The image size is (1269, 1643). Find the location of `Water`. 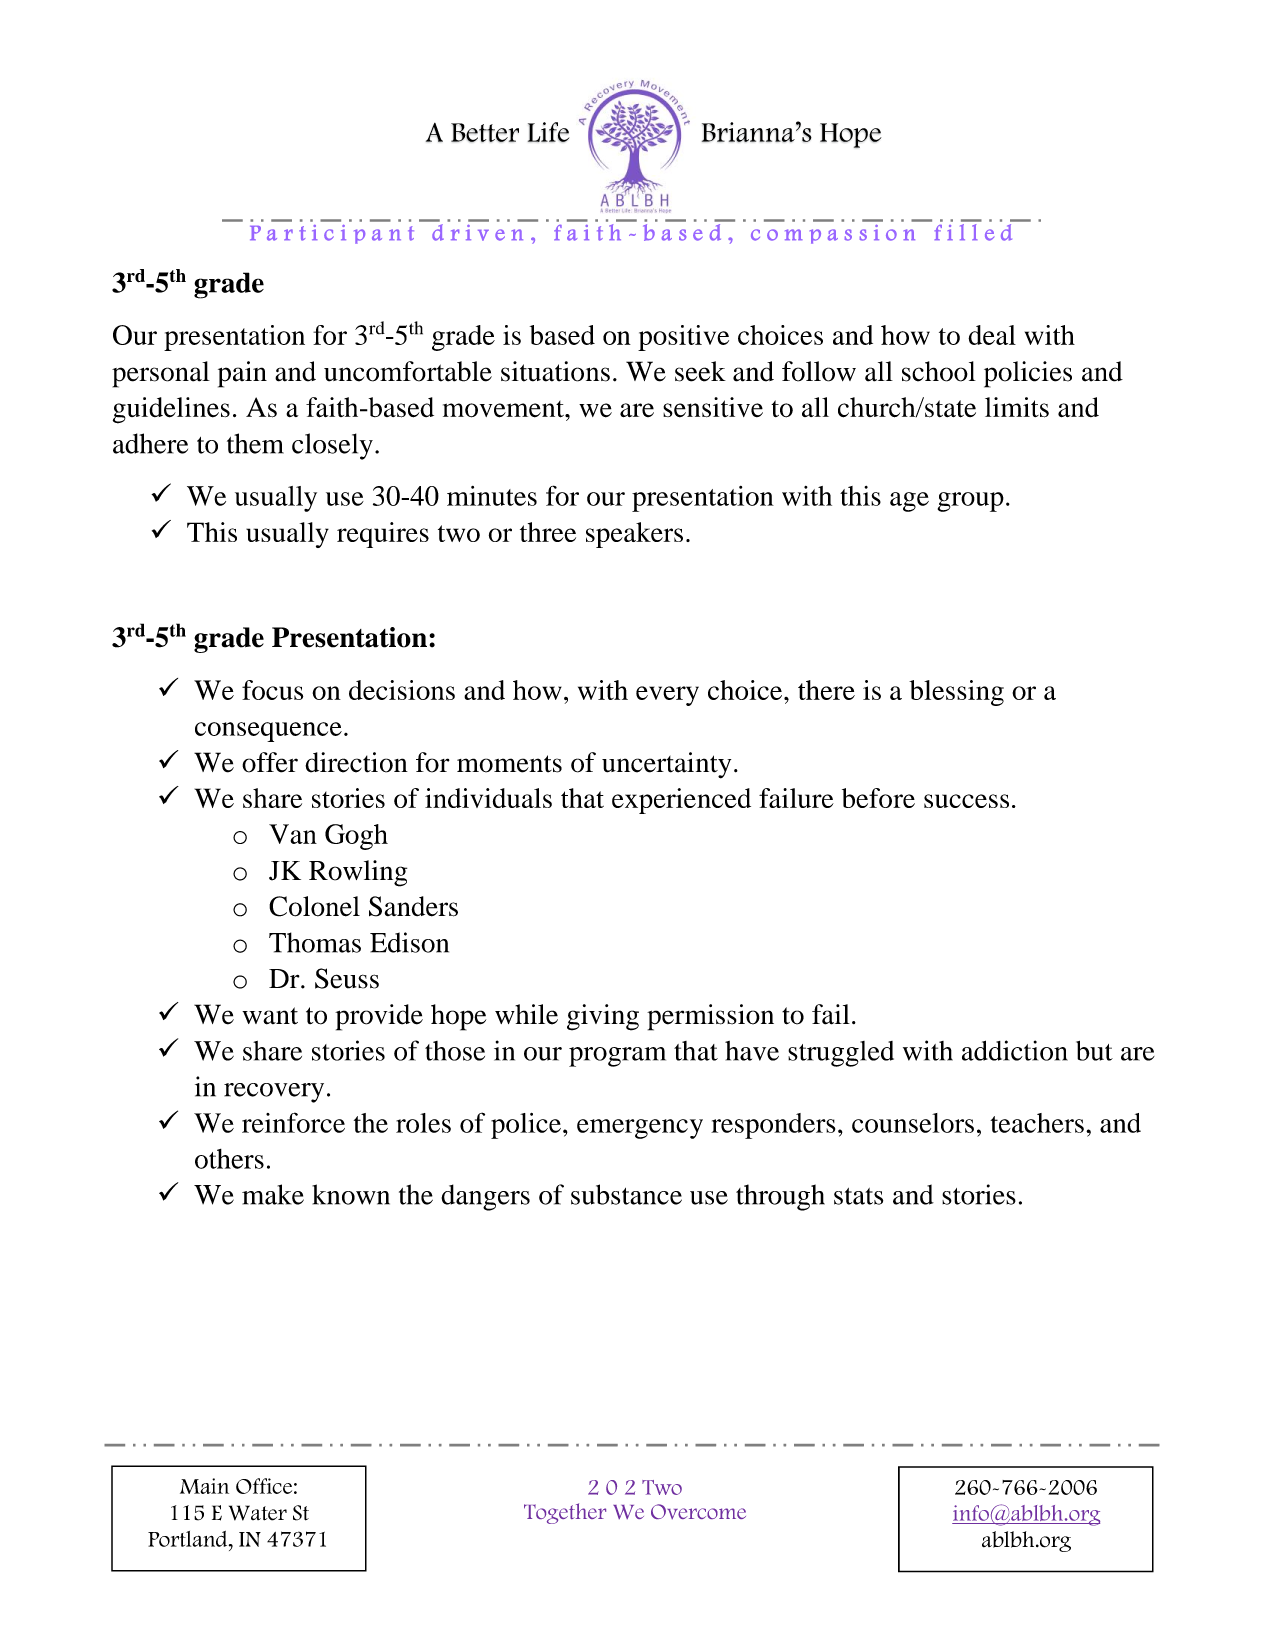

Water is located at coordinates (258, 1513).
